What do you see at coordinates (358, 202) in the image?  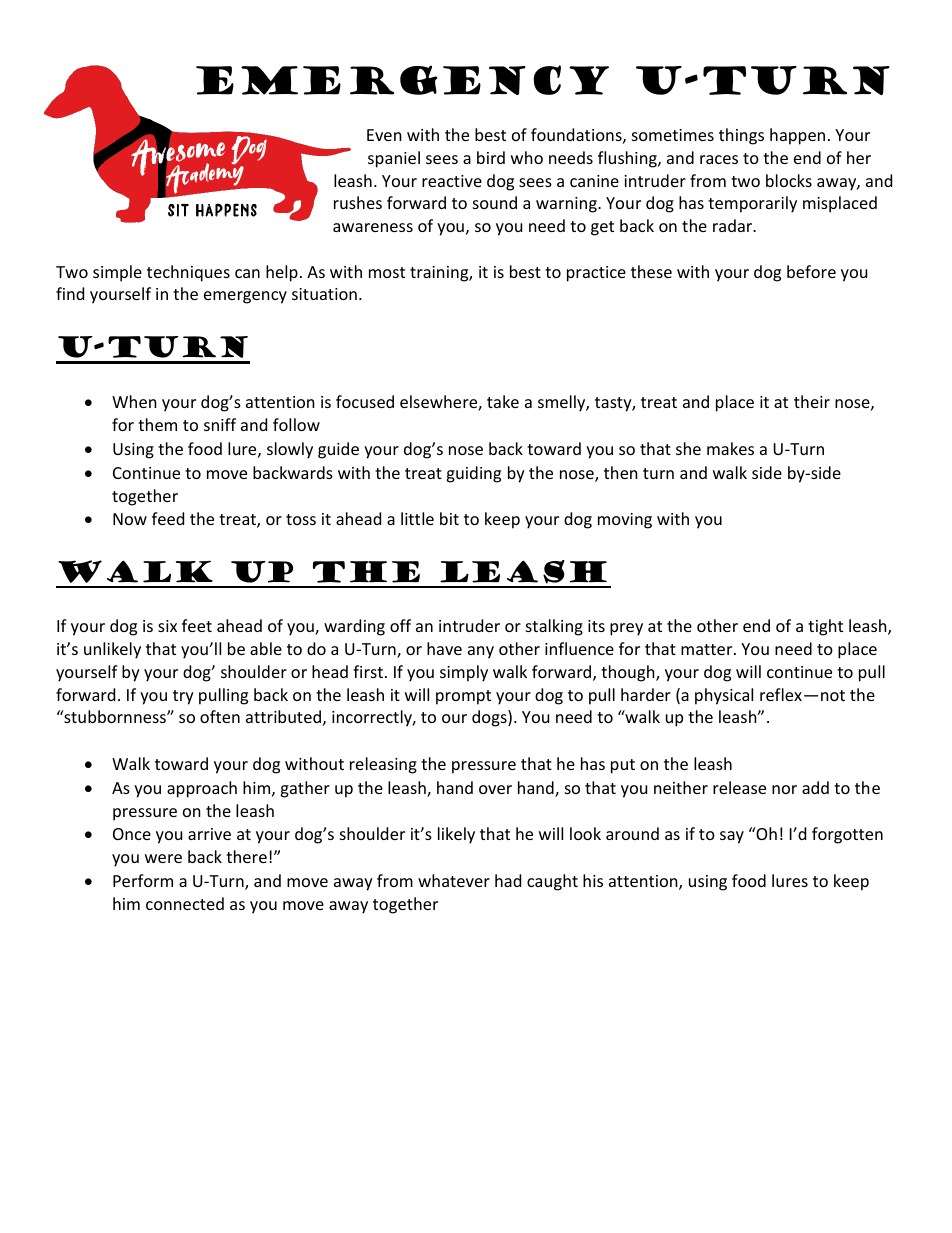 I see `rushes` at bounding box center [358, 202].
